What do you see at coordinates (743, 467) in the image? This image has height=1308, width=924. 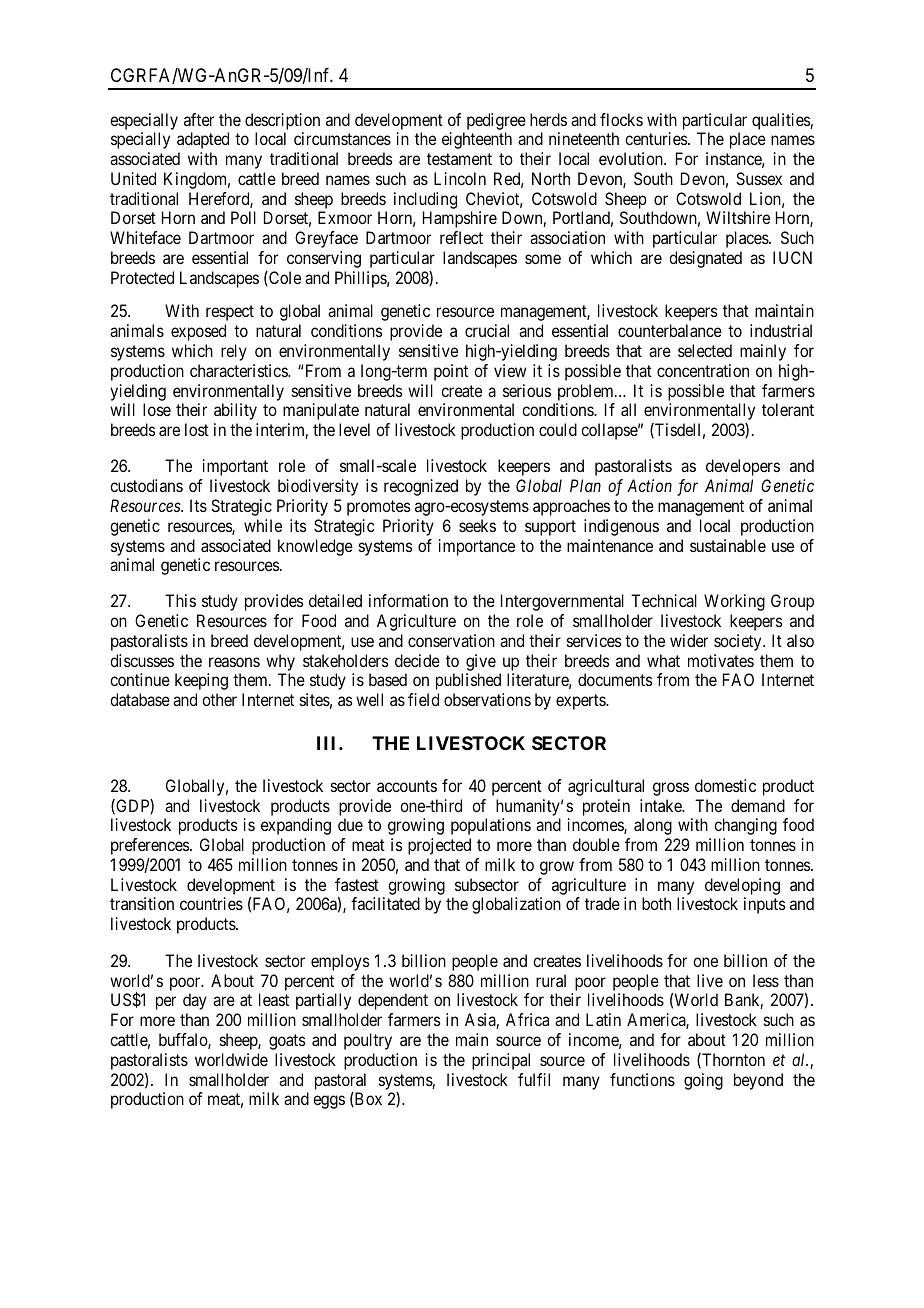 I see `developers` at bounding box center [743, 467].
